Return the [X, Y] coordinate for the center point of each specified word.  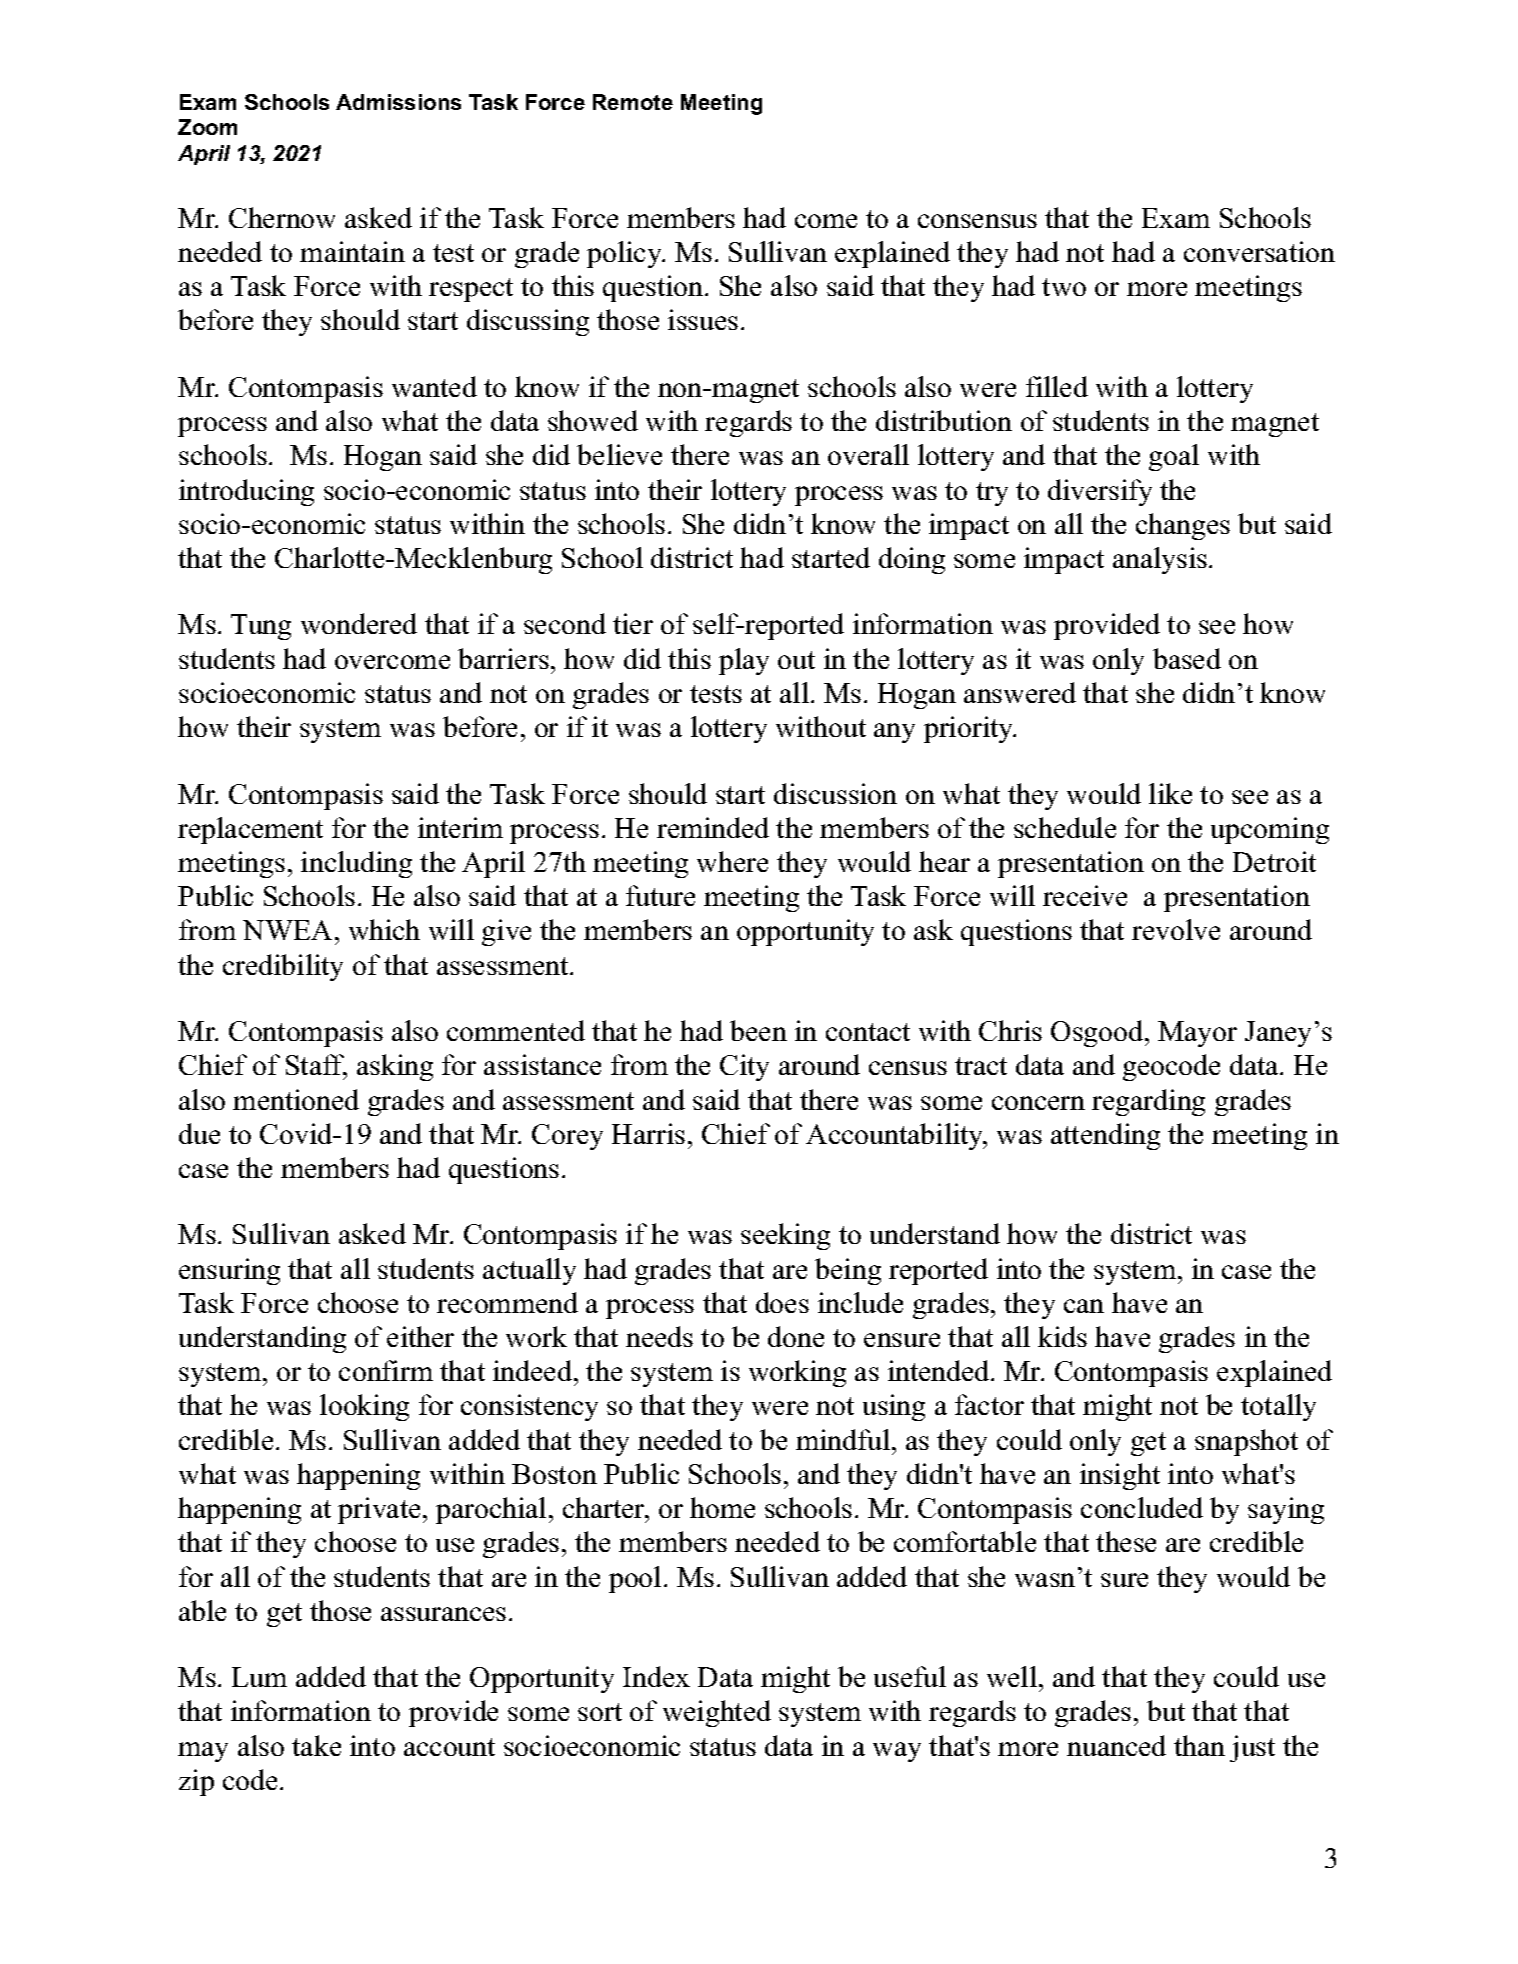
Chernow [282, 217]
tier [633, 623]
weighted [717, 1713]
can [1084, 1306]
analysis [1160, 560]
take [316, 1745]
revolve [1176, 929]
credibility [283, 967]
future [660, 895]
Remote [633, 102]
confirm [386, 1370]
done [796, 1336]
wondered [359, 623]
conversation [1259, 251]
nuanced [1116, 1745]
